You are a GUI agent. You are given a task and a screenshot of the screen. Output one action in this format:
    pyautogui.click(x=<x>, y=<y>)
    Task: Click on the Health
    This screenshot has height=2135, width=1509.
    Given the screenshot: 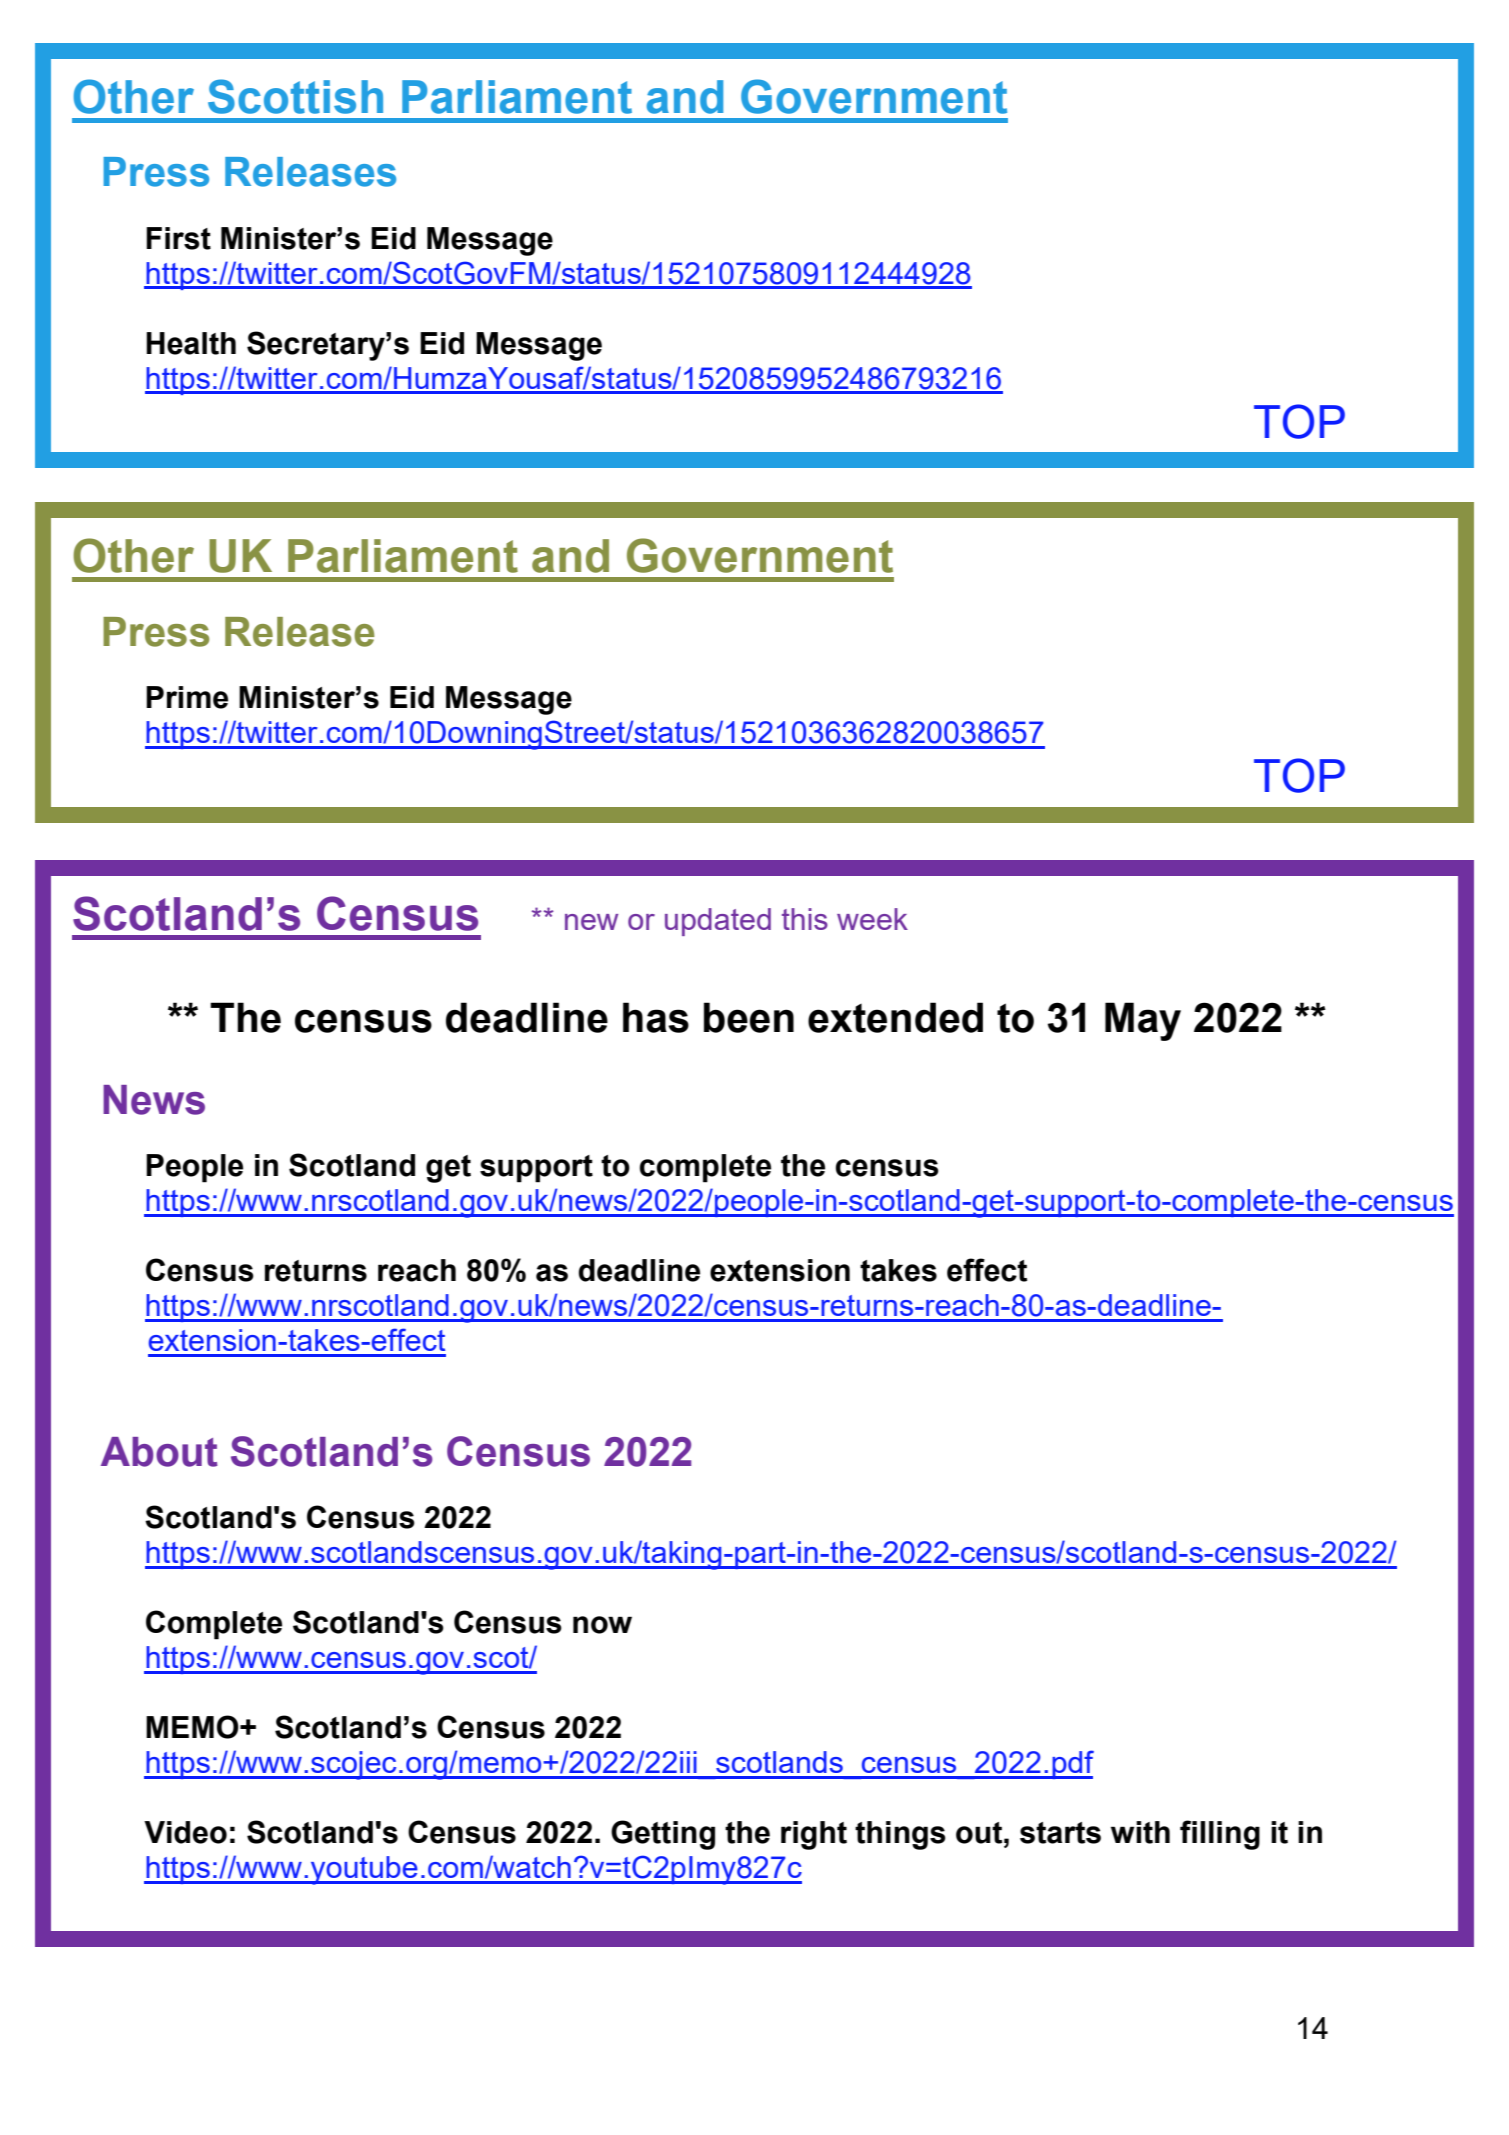 What is the action you would take?
    pyautogui.click(x=191, y=343)
